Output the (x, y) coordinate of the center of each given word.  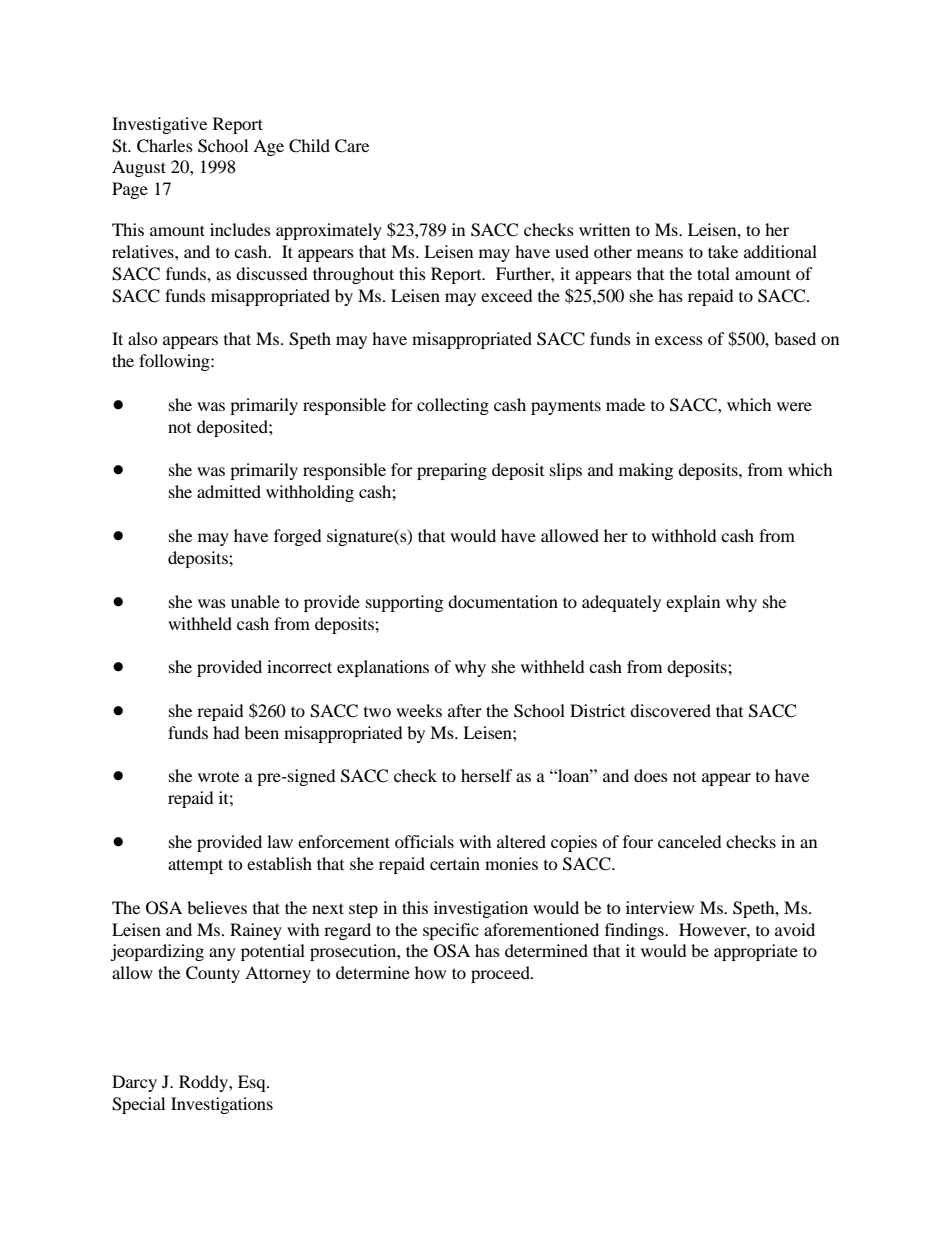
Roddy (204, 1083)
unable (255, 601)
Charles (165, 146)
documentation (503, 601)
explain (693, 603)
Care (352, 146)
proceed (501, 974)
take (723, 251)
